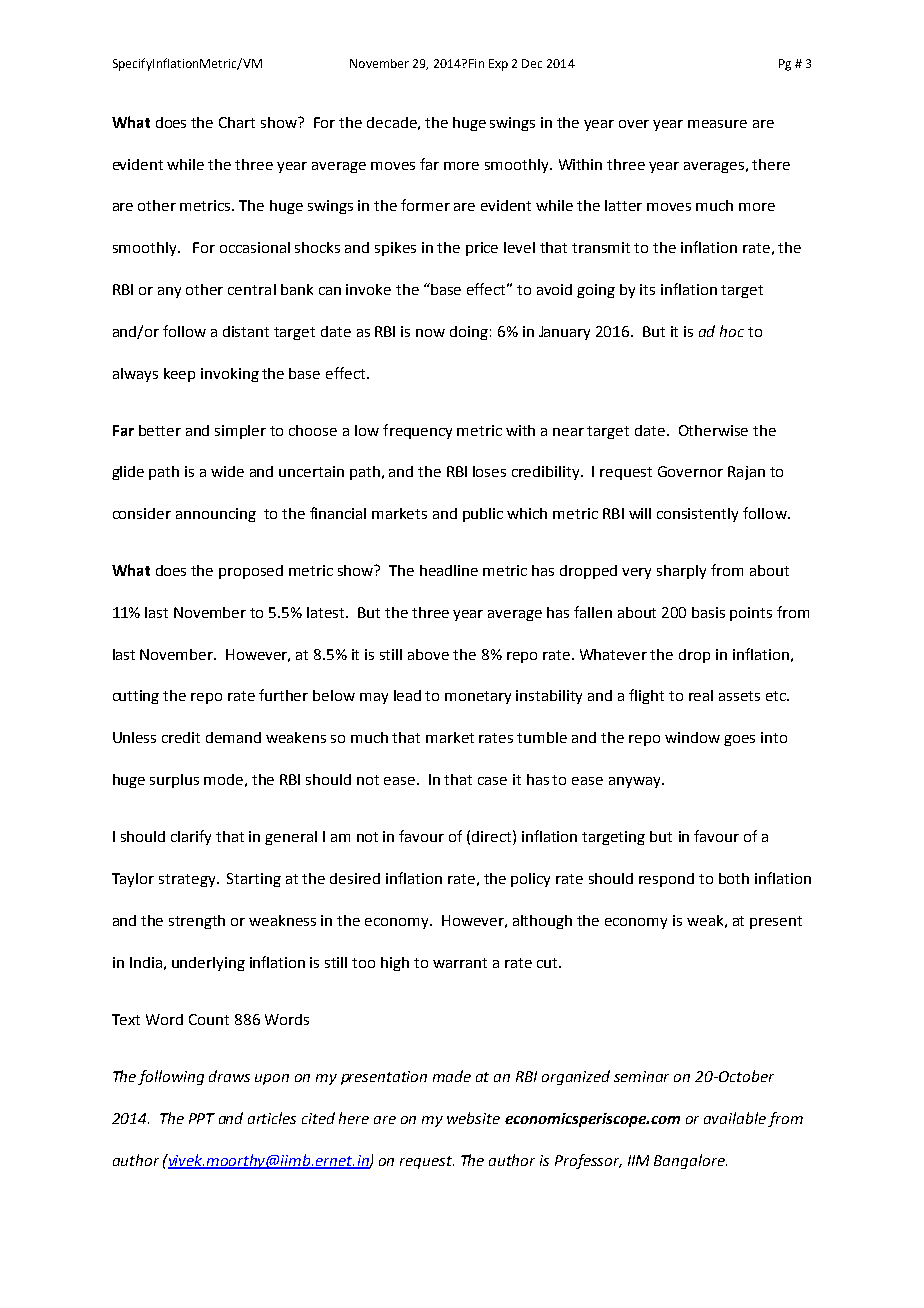 This document has width=924, height=1308. Describe the element at coordinates (717, 124) in the document. I see `measure` at that location.
